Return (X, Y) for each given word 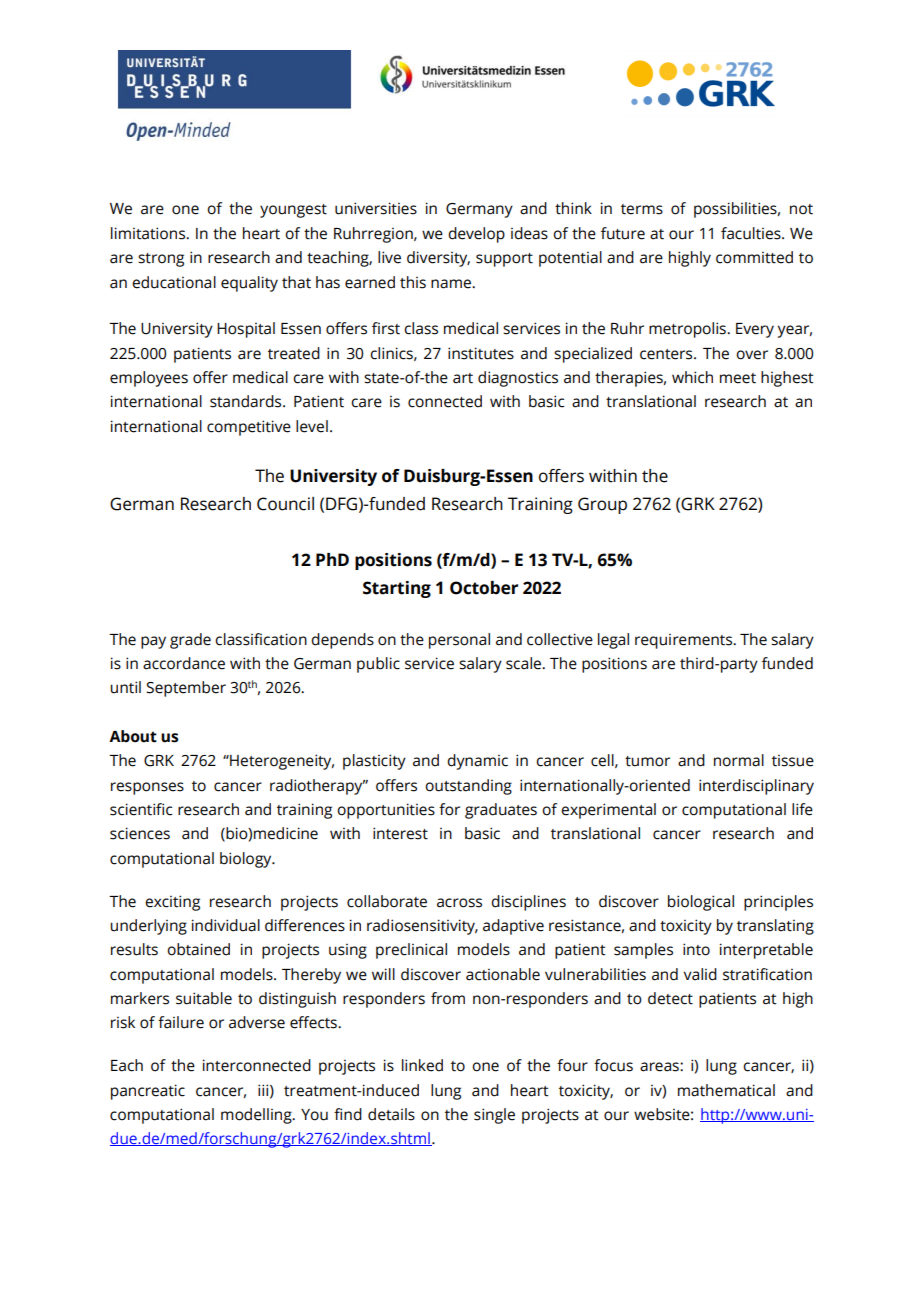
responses (147, 788)
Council (285, 504)
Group (602, 505)
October (484, 588)
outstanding (468, 787)
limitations (149, 233)
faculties (752, 233)
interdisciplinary (756, 787)
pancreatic (148, 1092)
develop (476, 235)
